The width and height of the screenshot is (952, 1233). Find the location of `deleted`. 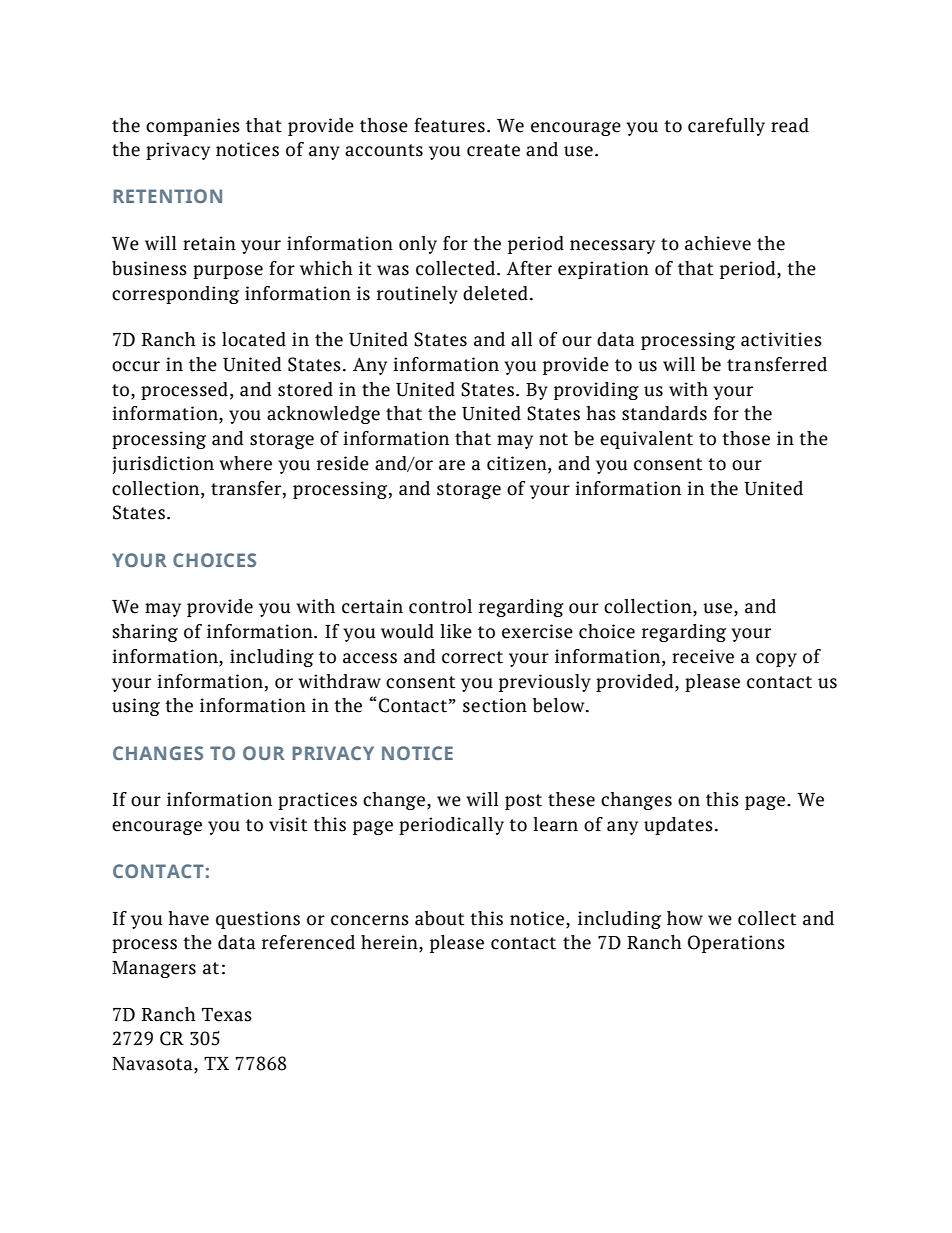

deleted is located at coordinates (495, 293).
